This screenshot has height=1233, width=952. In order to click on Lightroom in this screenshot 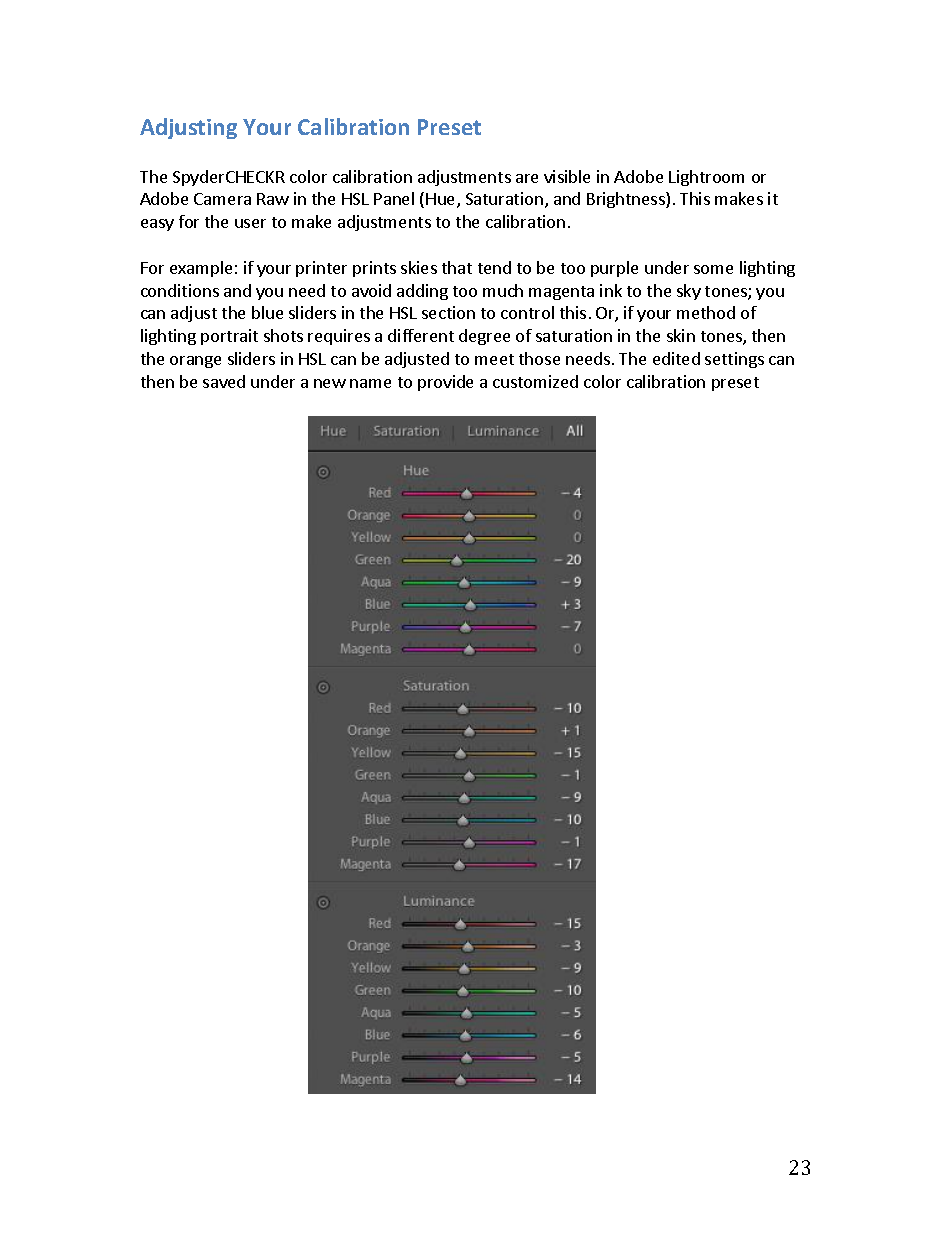, I will do `click(706, 178)`.
